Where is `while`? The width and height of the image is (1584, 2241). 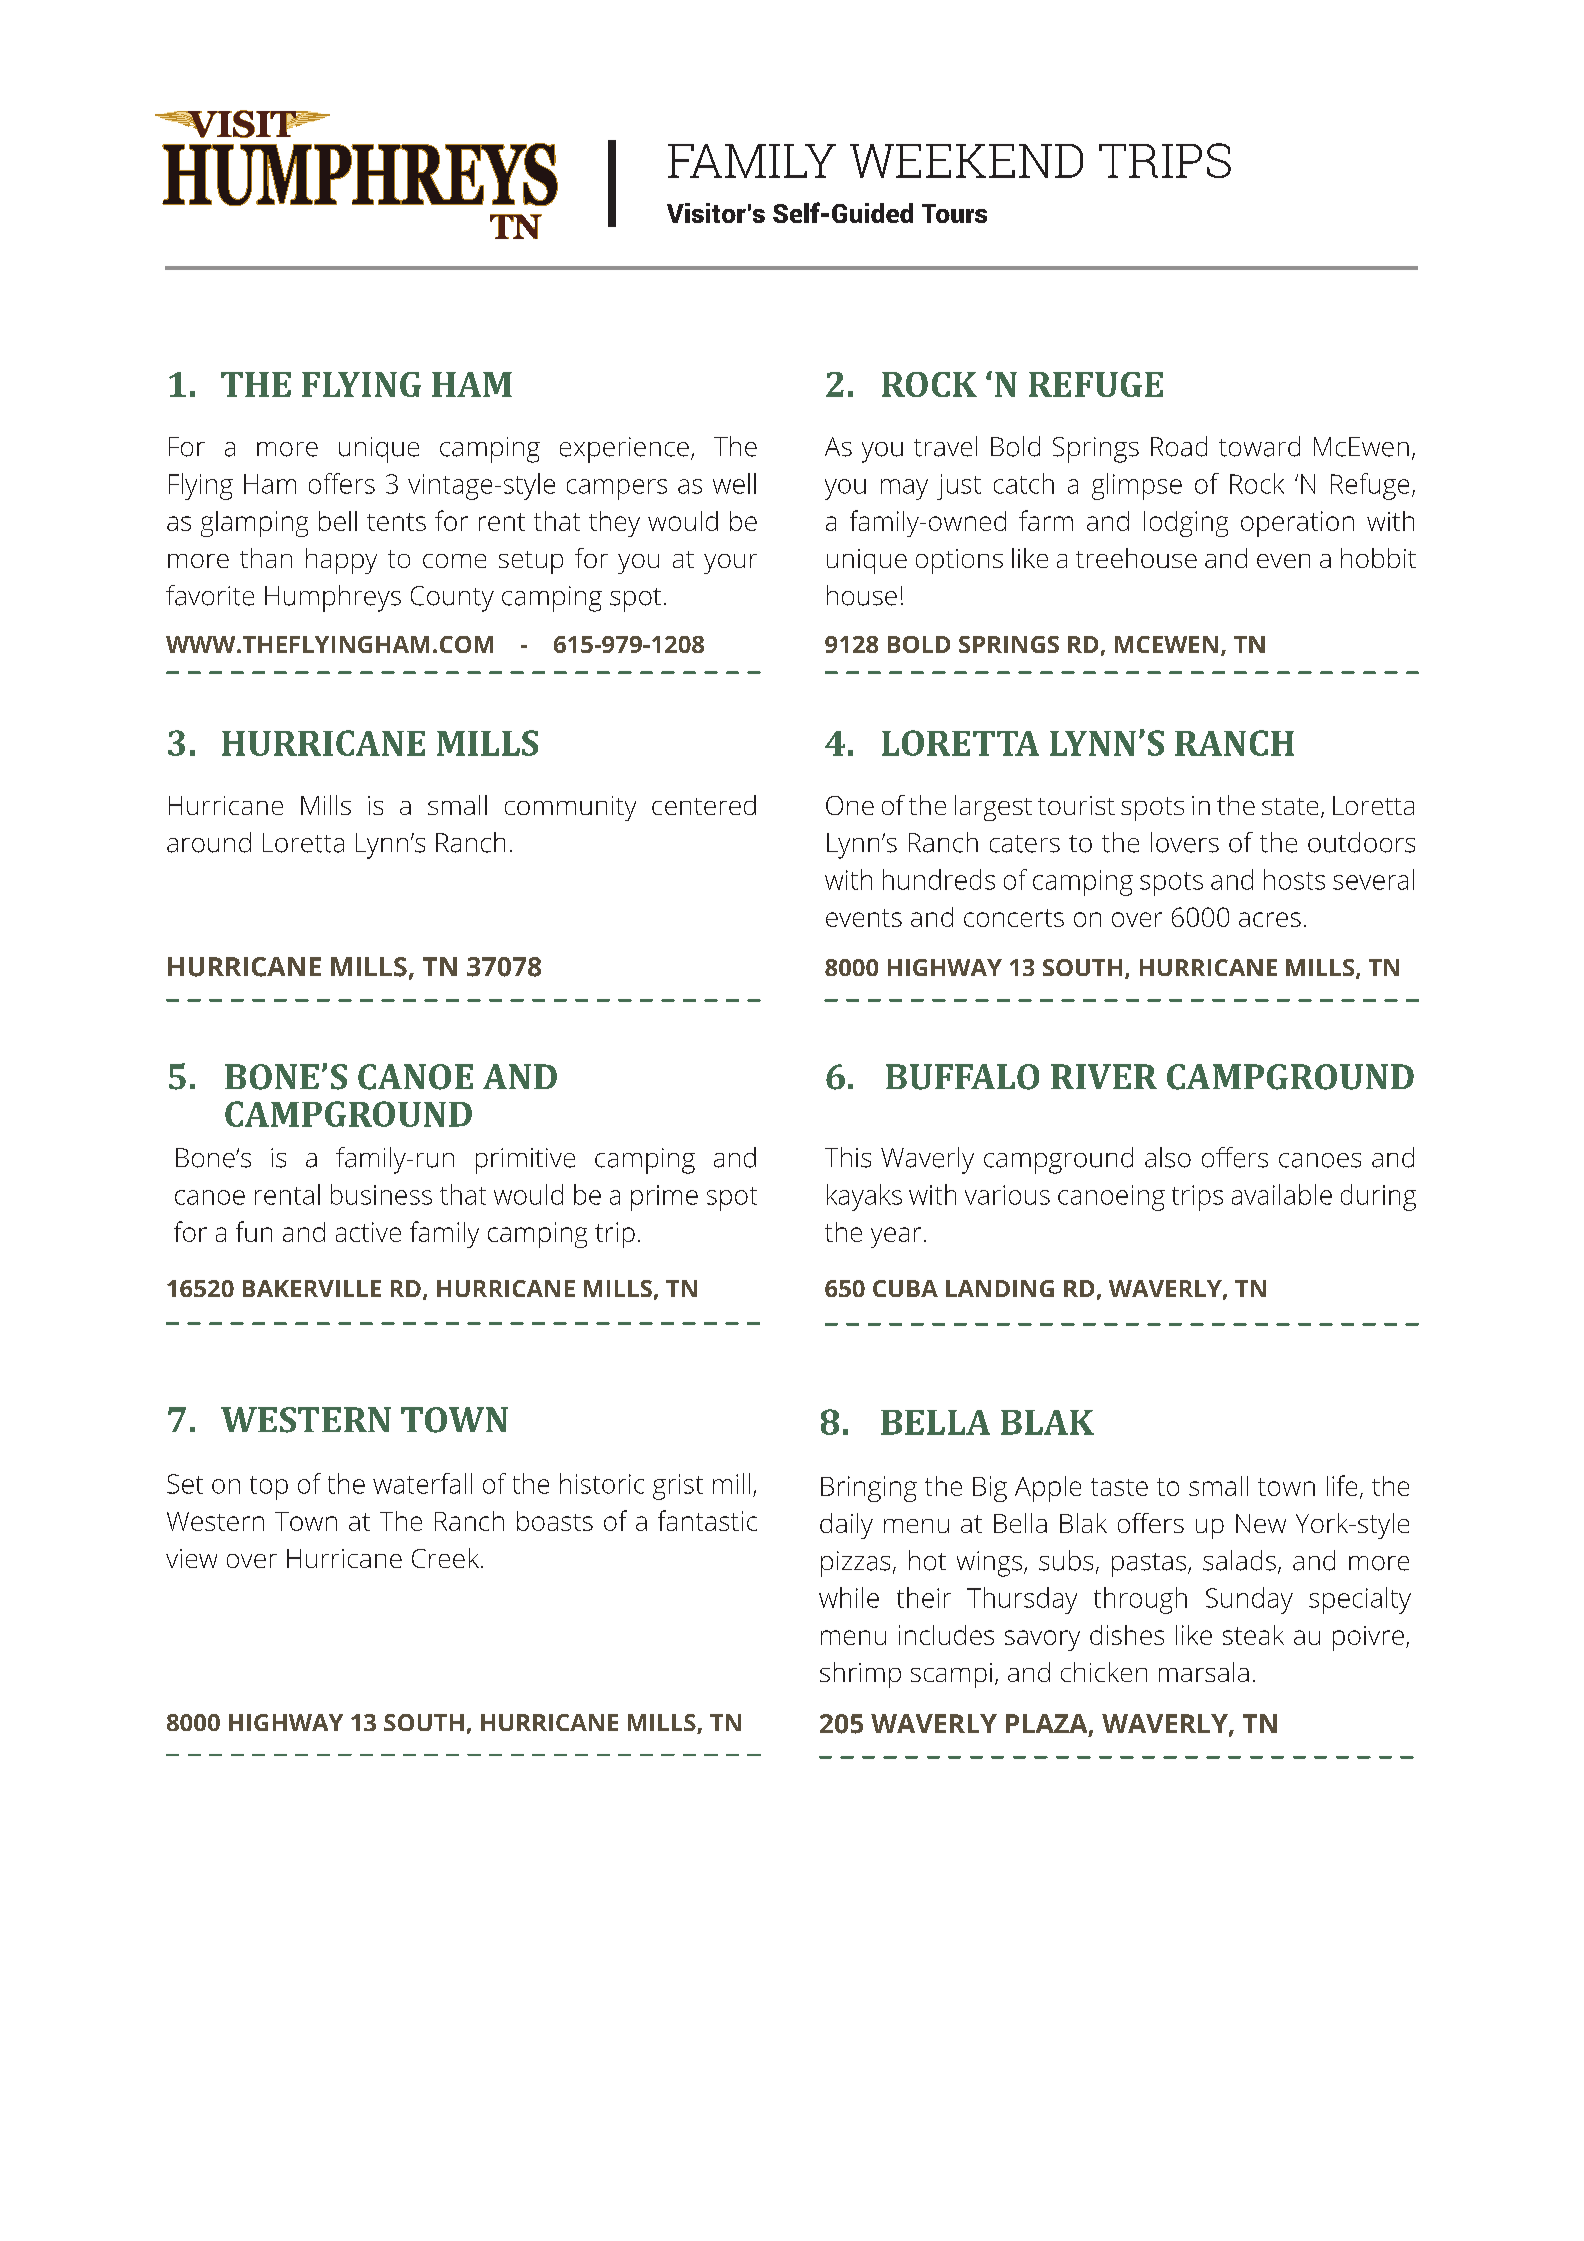
while is located at coordinates (849, 1597).
